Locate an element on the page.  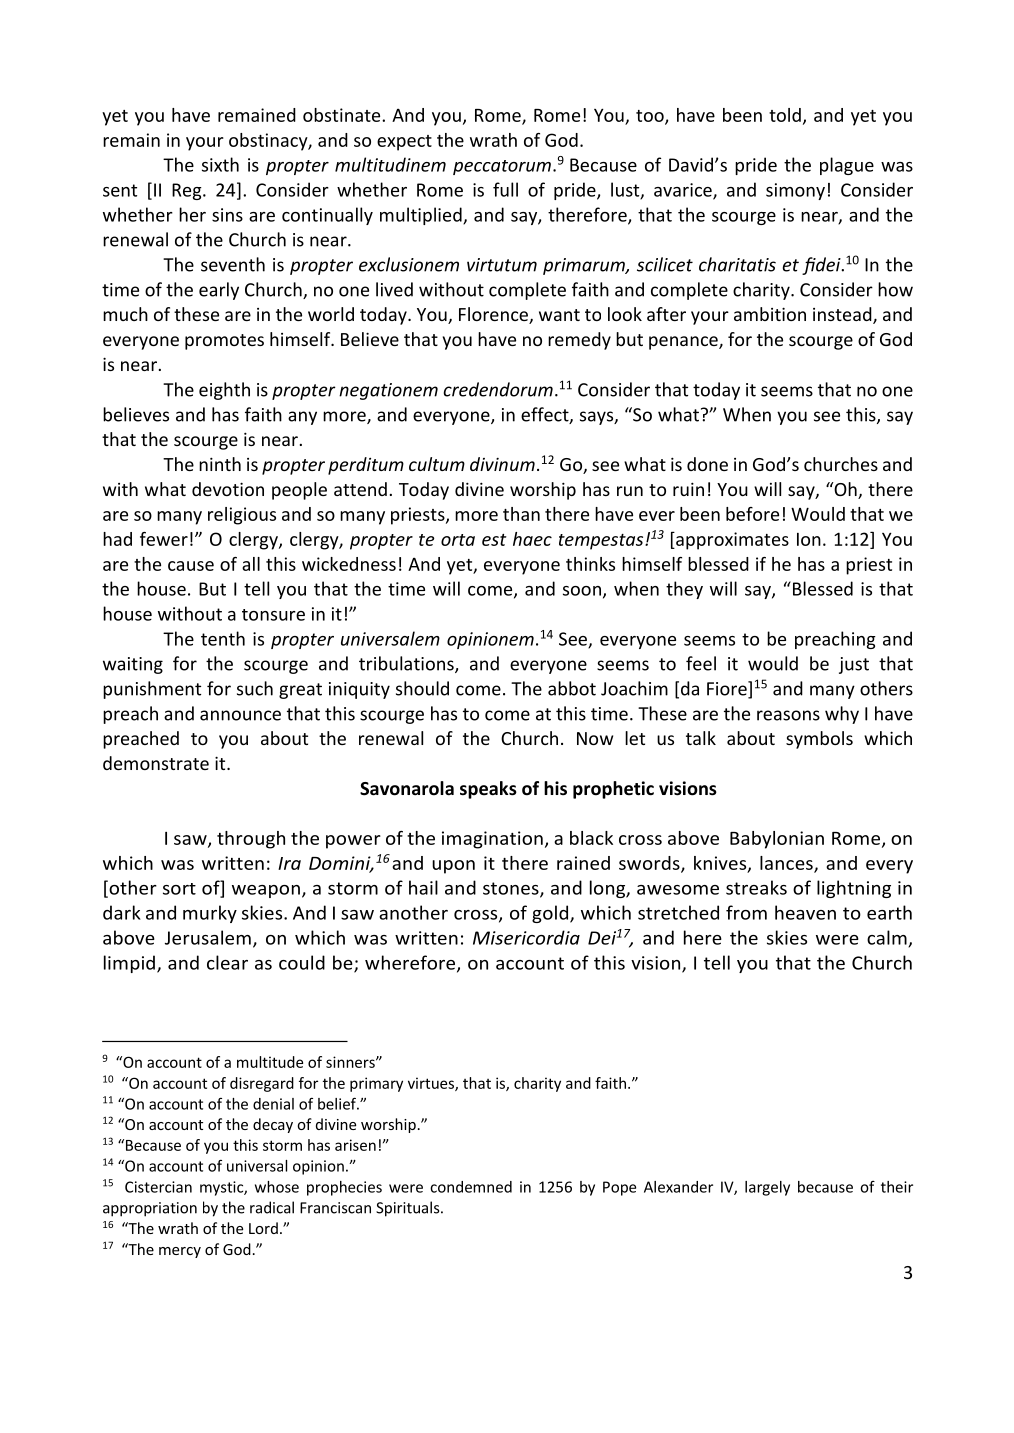
Lord is located at coordinates (263, 1228).
